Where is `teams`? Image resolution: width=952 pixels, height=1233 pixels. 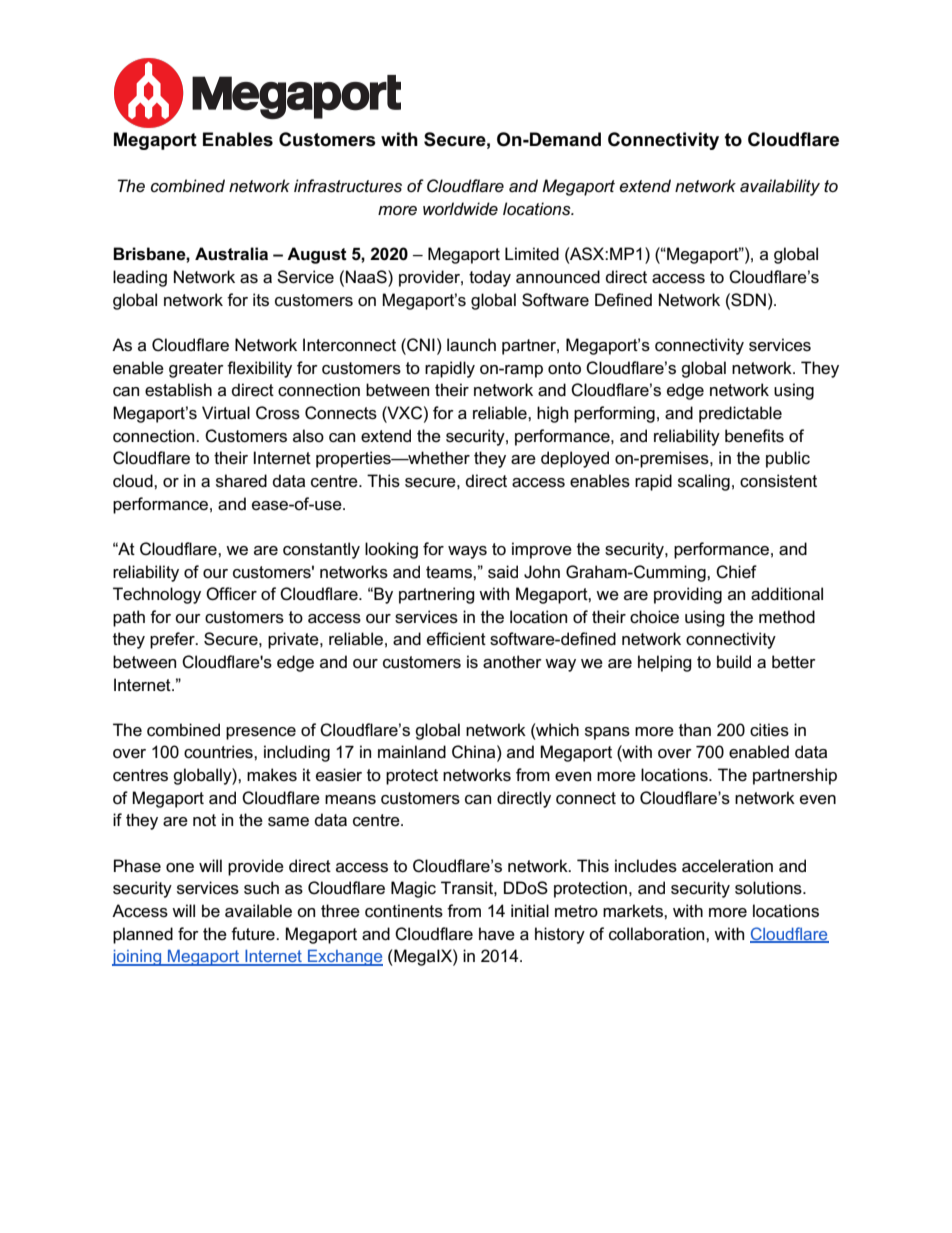 teams is located at coordinates (450, 572).
